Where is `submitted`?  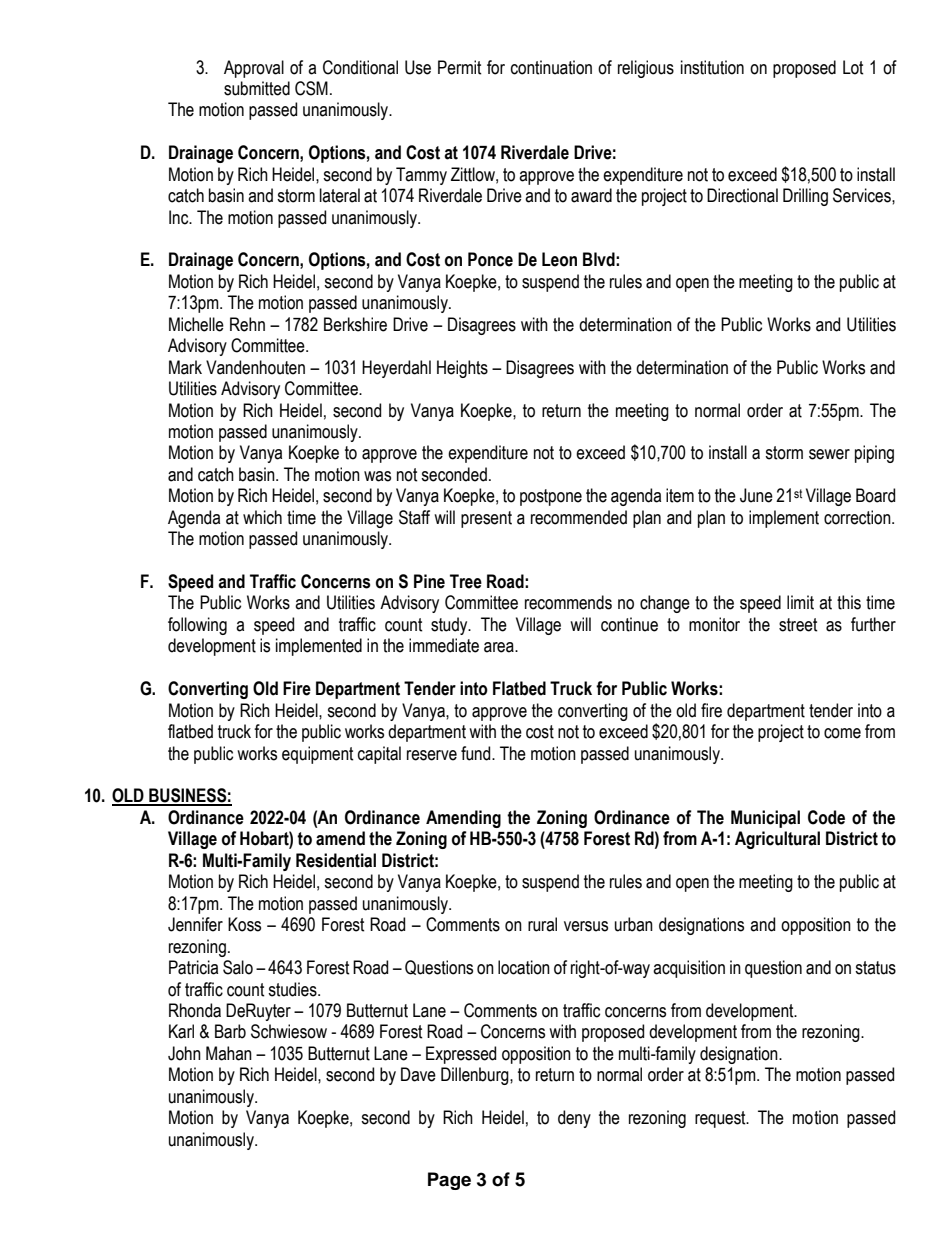
submitted is located at coordinates (257, 88).
